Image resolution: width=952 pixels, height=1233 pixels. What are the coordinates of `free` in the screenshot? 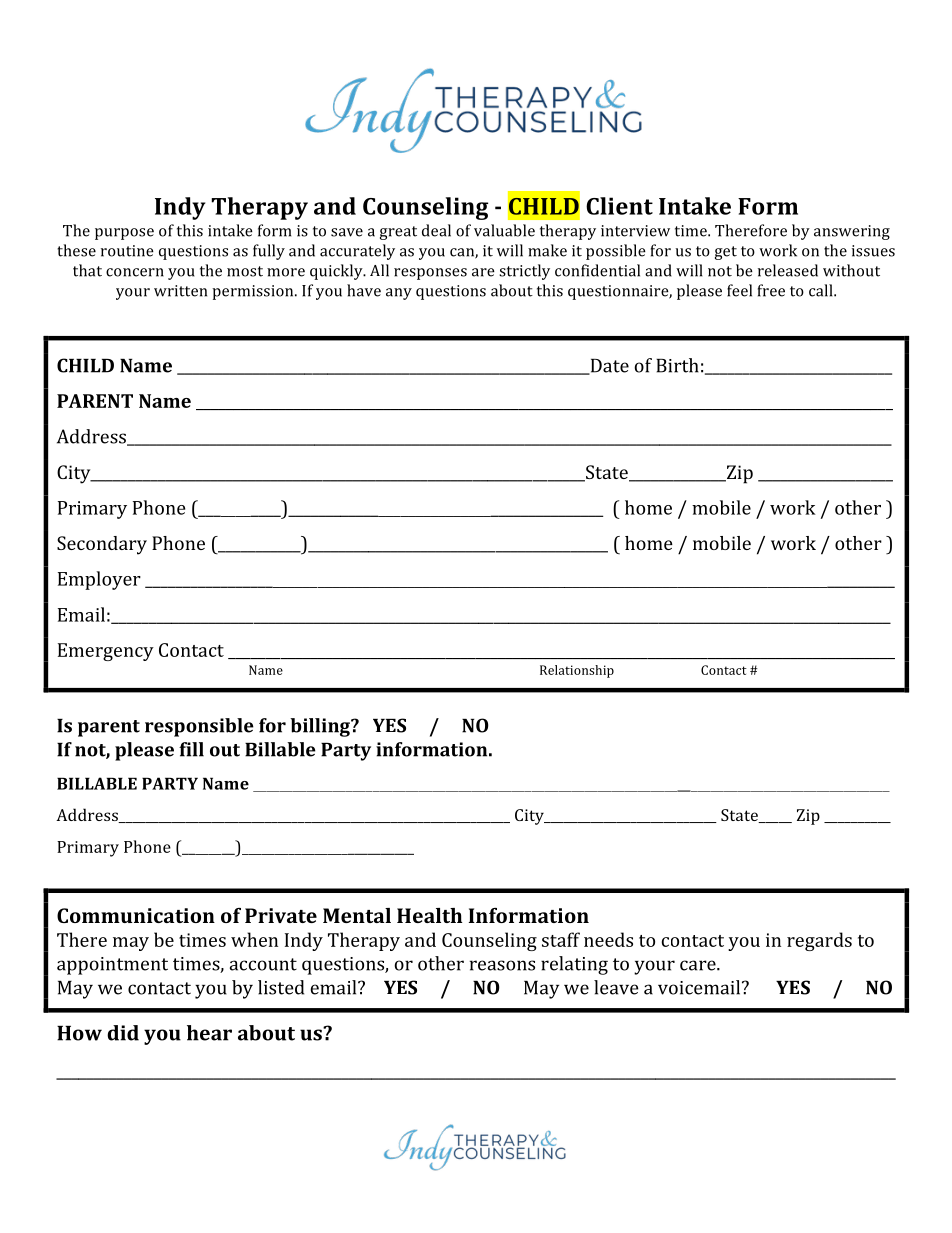 It's located at (771, 290).
